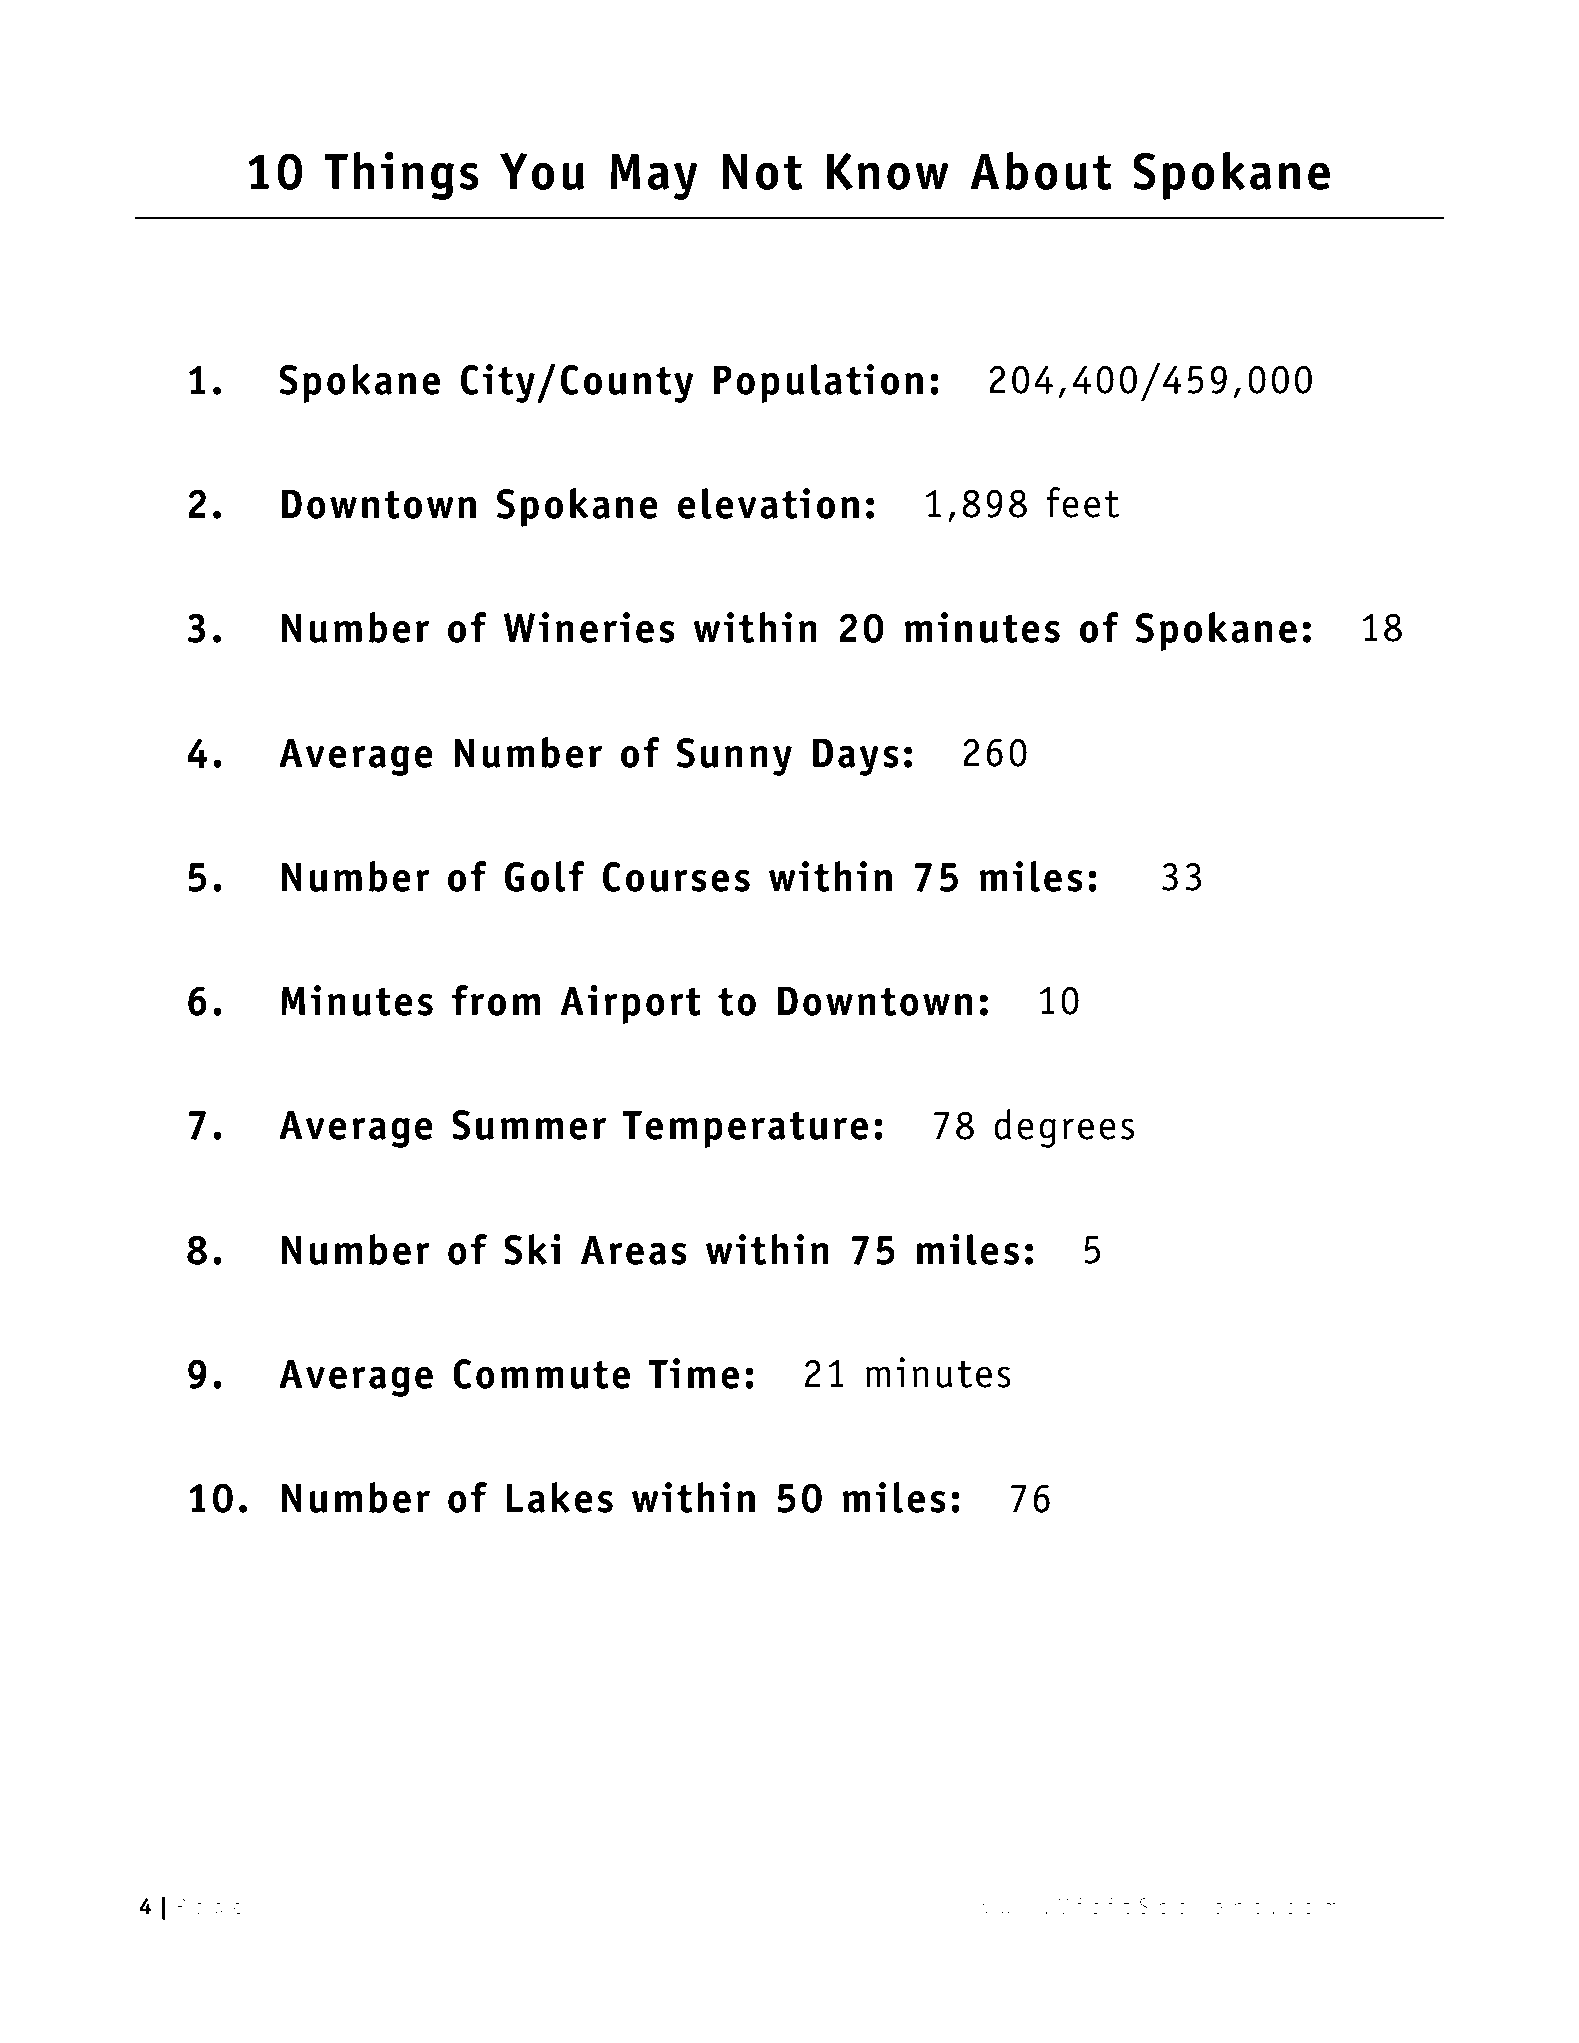 Image resolution: width=1579 pixels, height=2043 pixels. What do you see at coordinates (1041, 170) in the image?
I see `About` at bounding box center [1041, 170].
